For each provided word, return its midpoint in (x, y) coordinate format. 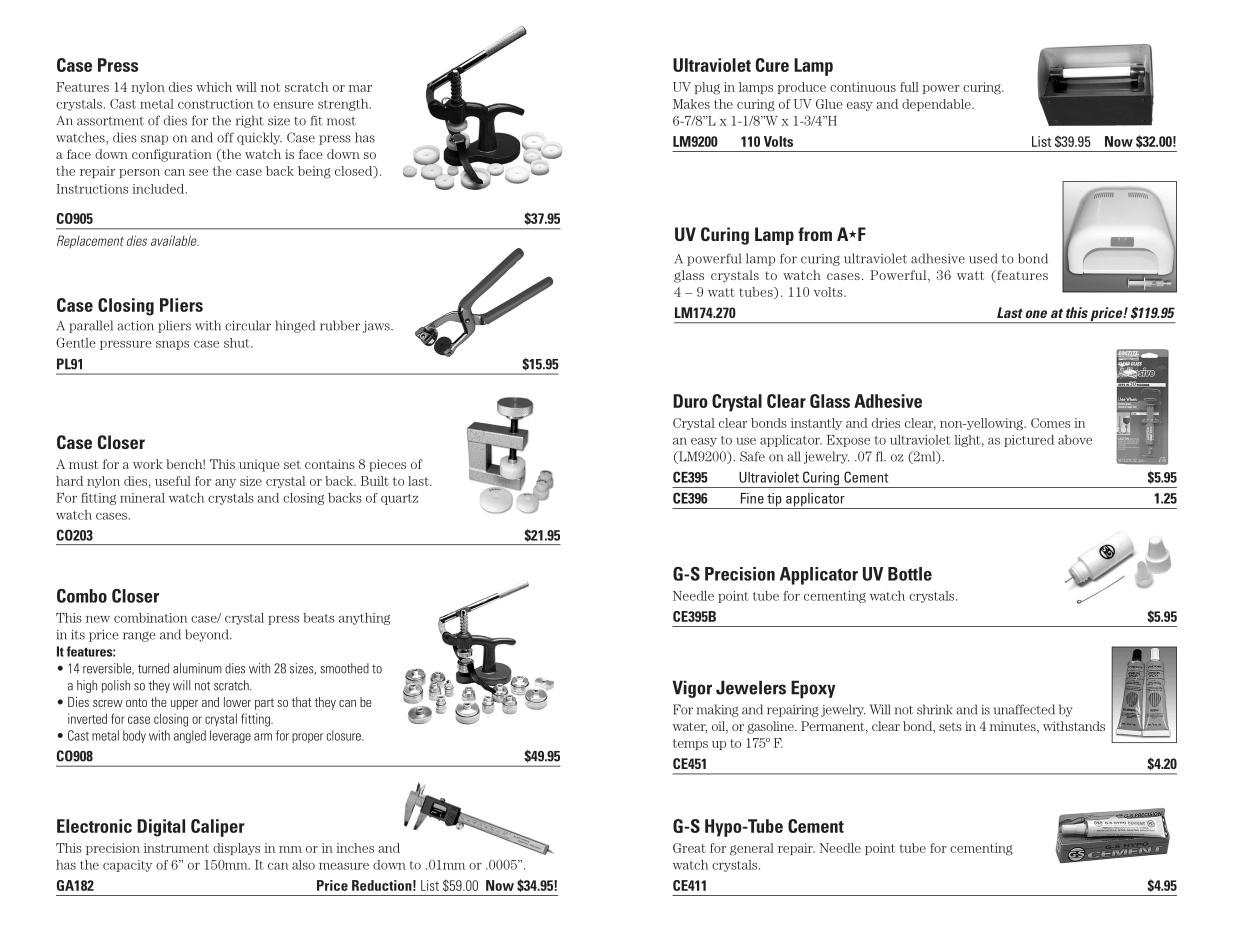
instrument (176, 848)
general (752, 849)
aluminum (197, 668)
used (983, 258)
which (214, 87)
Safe (752, 456)
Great (689, 848)
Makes (691, 104)
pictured (1029, 441)
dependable (937, 105)
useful (173, 481)
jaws (377, 327)
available (175, 240)
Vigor (692, 689)
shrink (935, 709)
